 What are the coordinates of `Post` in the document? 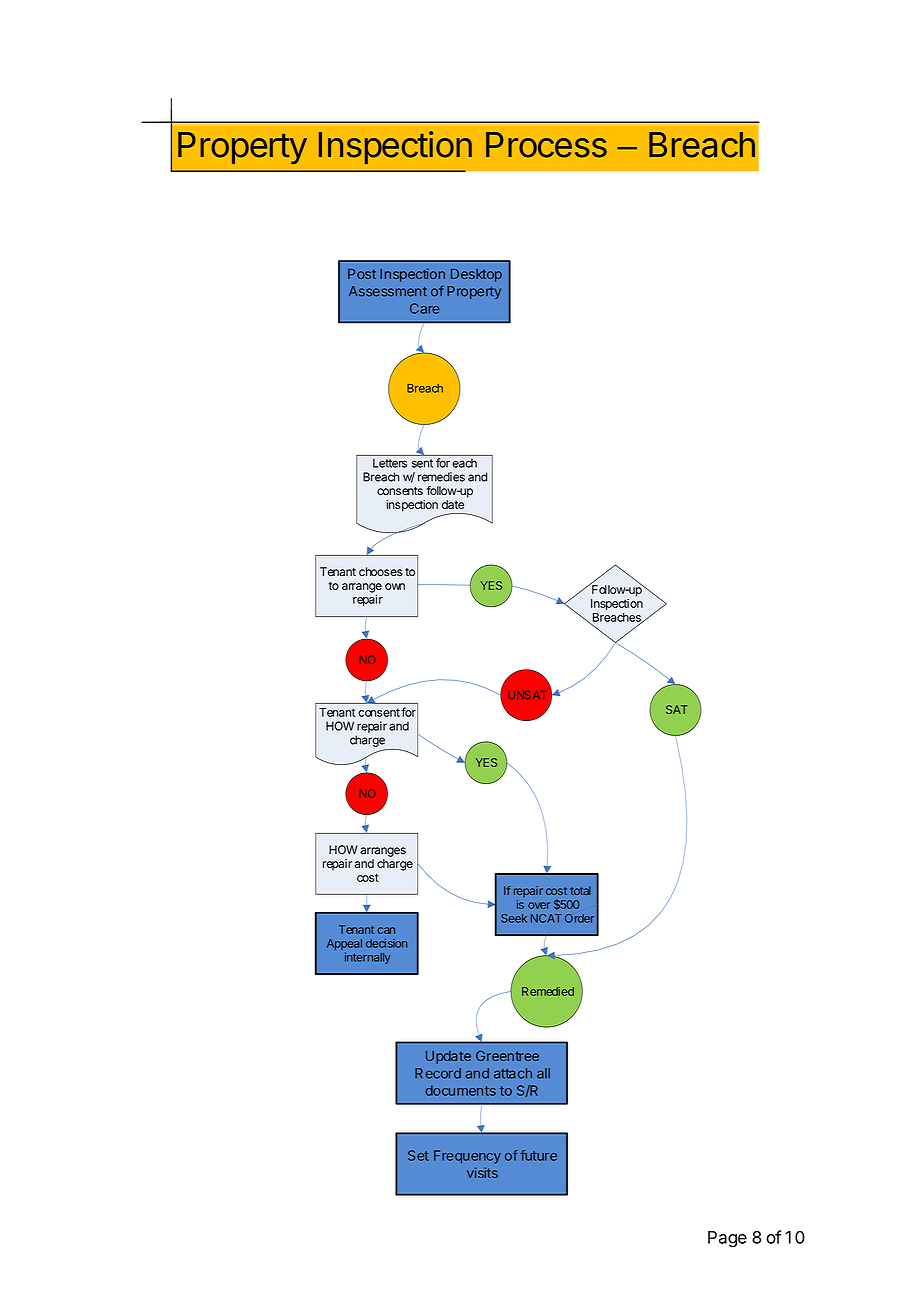 It's located at (362, 274).
